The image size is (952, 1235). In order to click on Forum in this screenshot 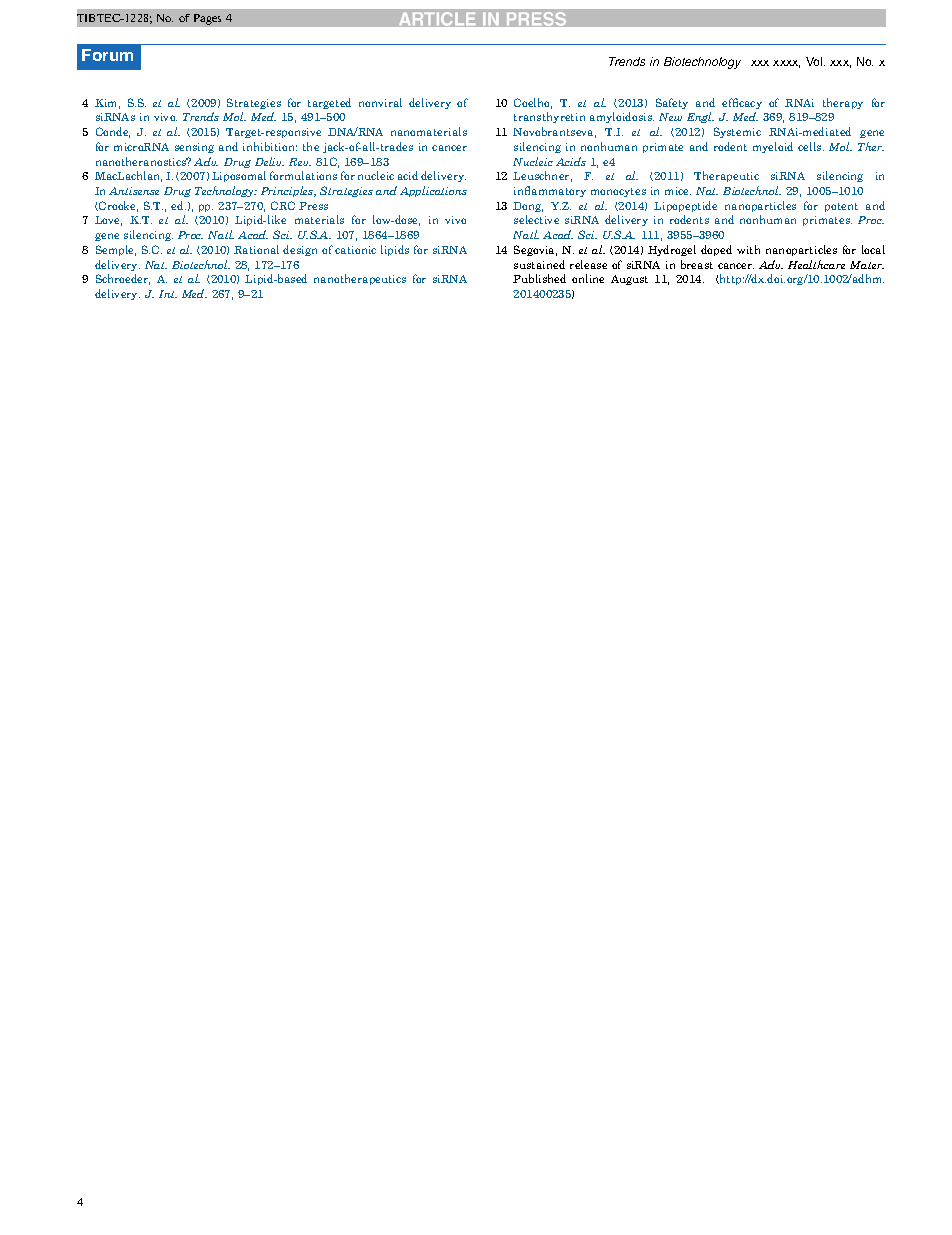, I will do `click(107, 55)`.
